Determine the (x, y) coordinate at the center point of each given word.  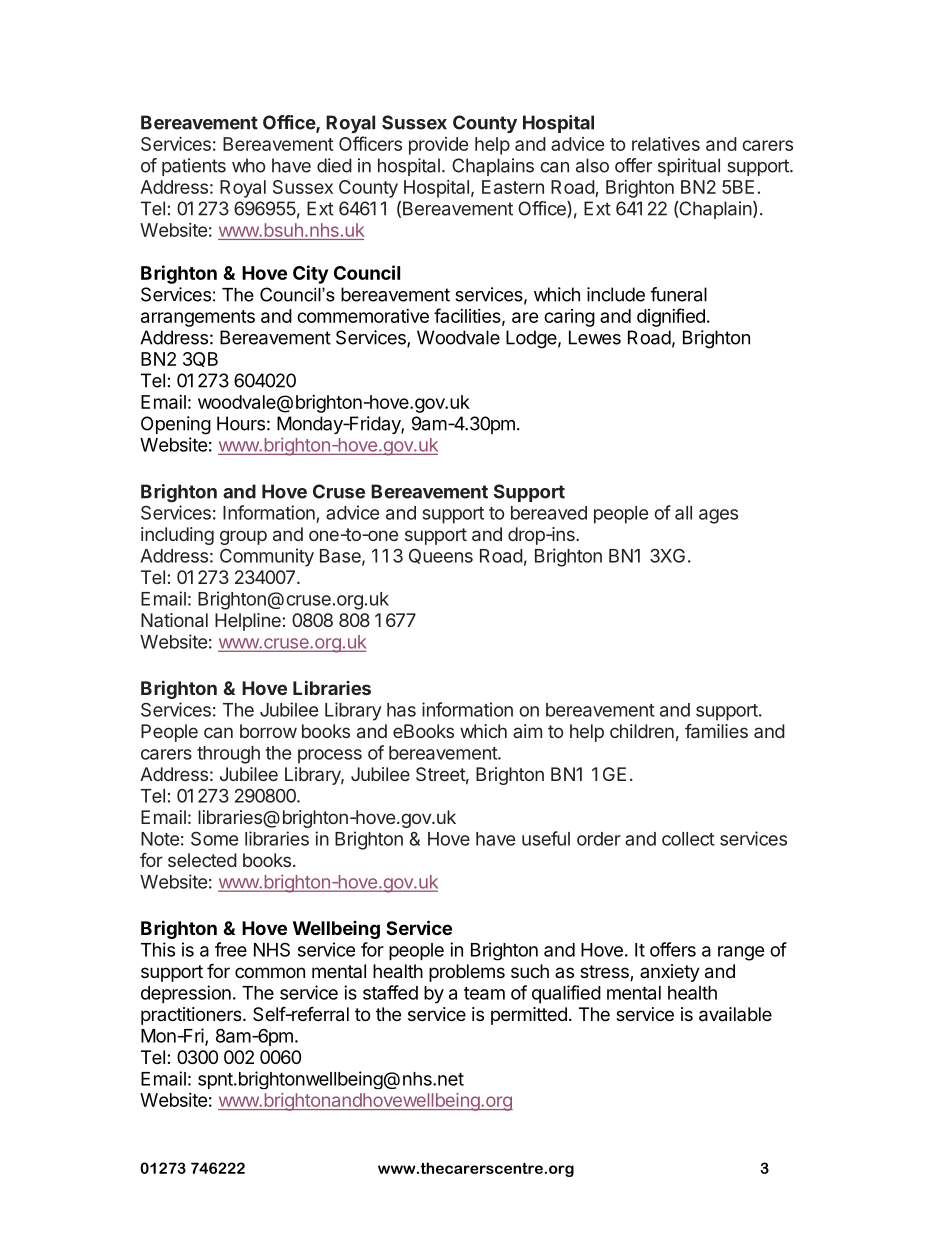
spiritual (689, 167)
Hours (241, 423)
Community (267, 557)
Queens (441, 556)
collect (688, 839)
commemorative (363, 316)
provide (438, 146)
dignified (671, 317)
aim (527, 731)
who (248, 165)
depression (186, 994)
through (228, 755)
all (683, 513)
